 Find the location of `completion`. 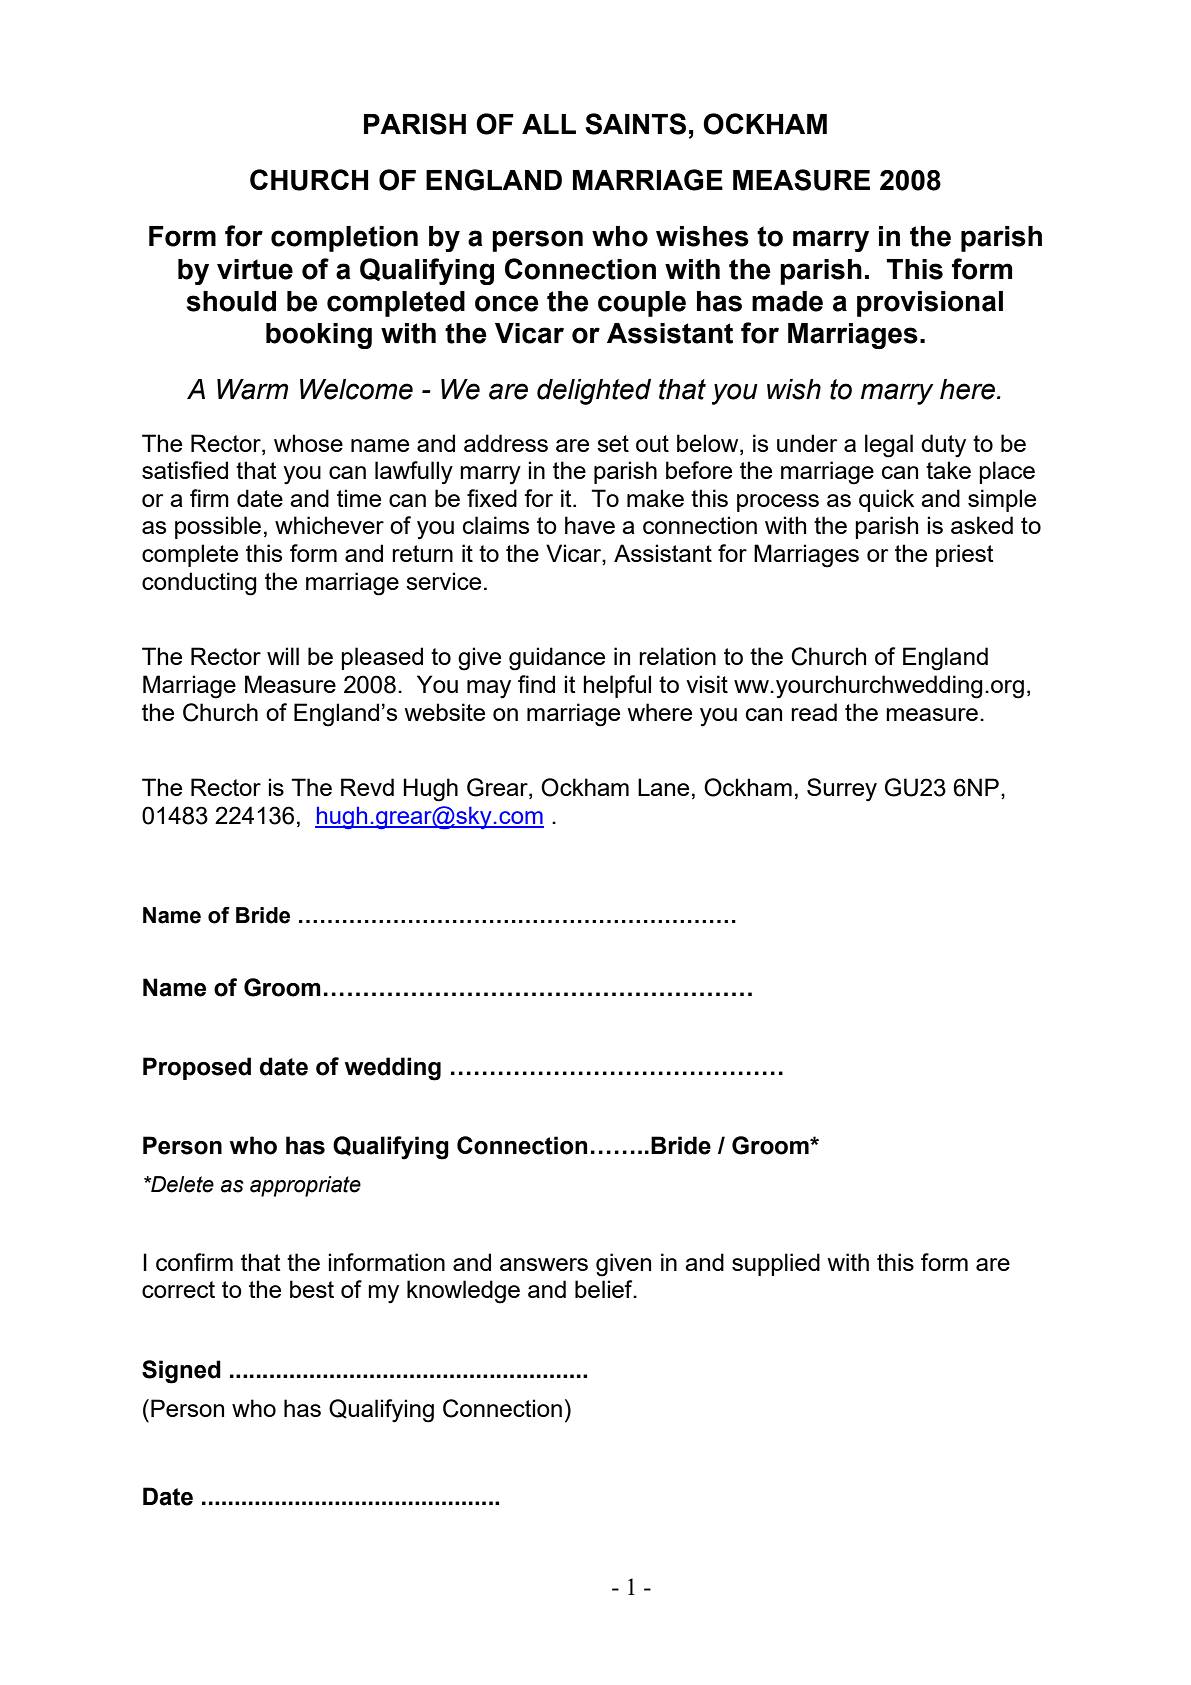

completion is located at coordinates (344, 239).
